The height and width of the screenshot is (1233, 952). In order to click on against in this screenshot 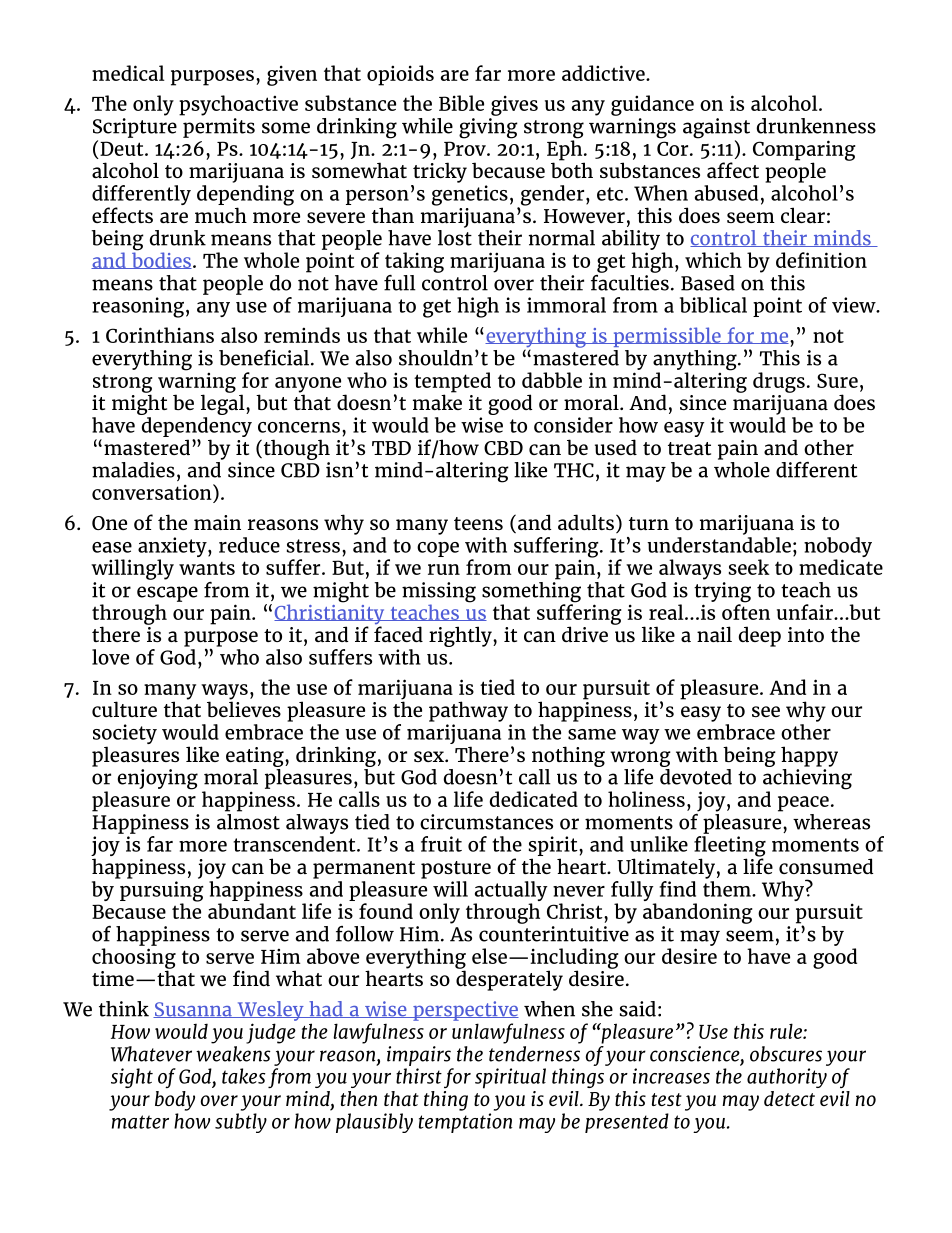, I will do `click(716, 129)`.
